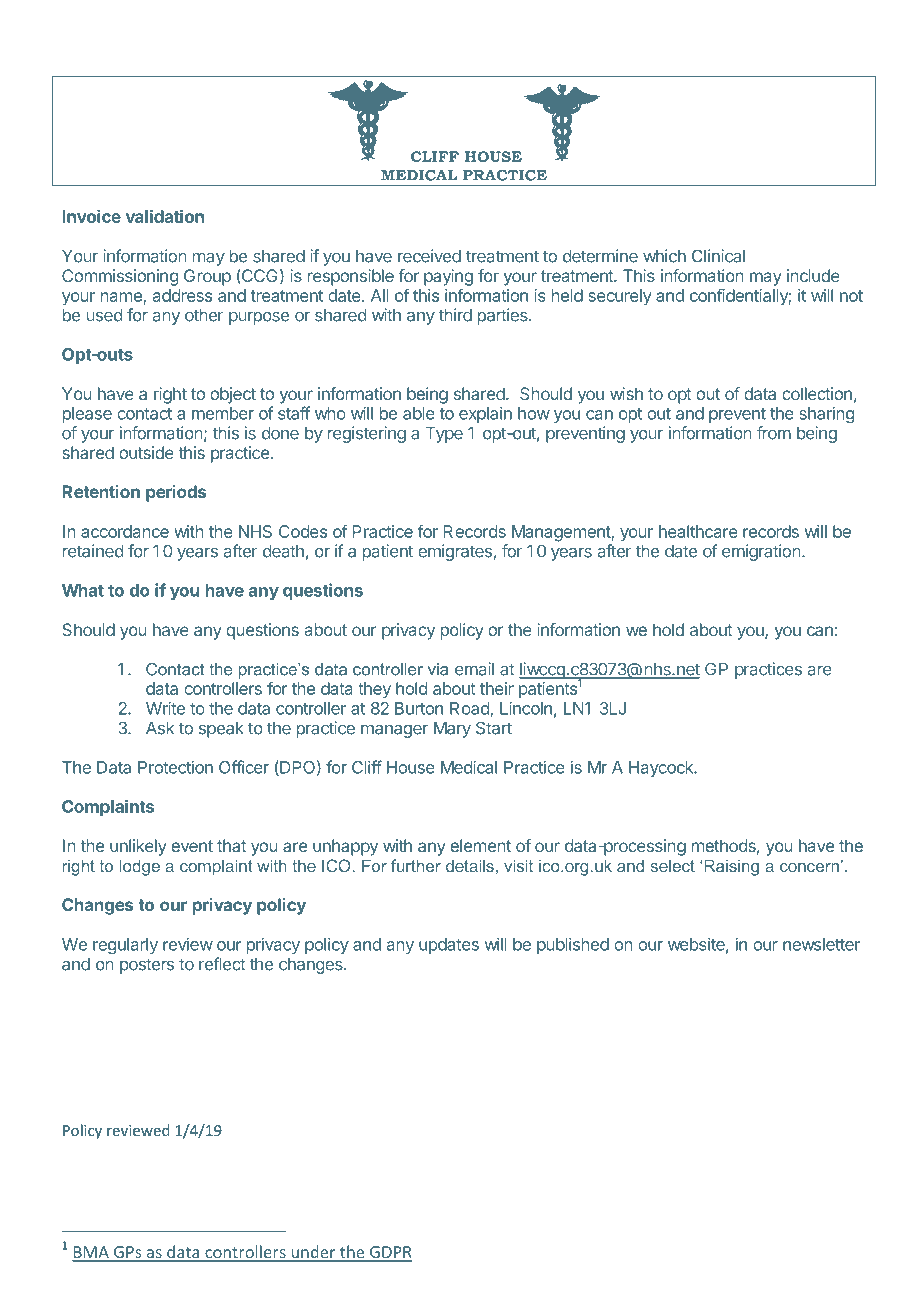 Image resolution: width=924 pixels, height=1307 pixels. I want to click on Ask, so click(160, 728).
